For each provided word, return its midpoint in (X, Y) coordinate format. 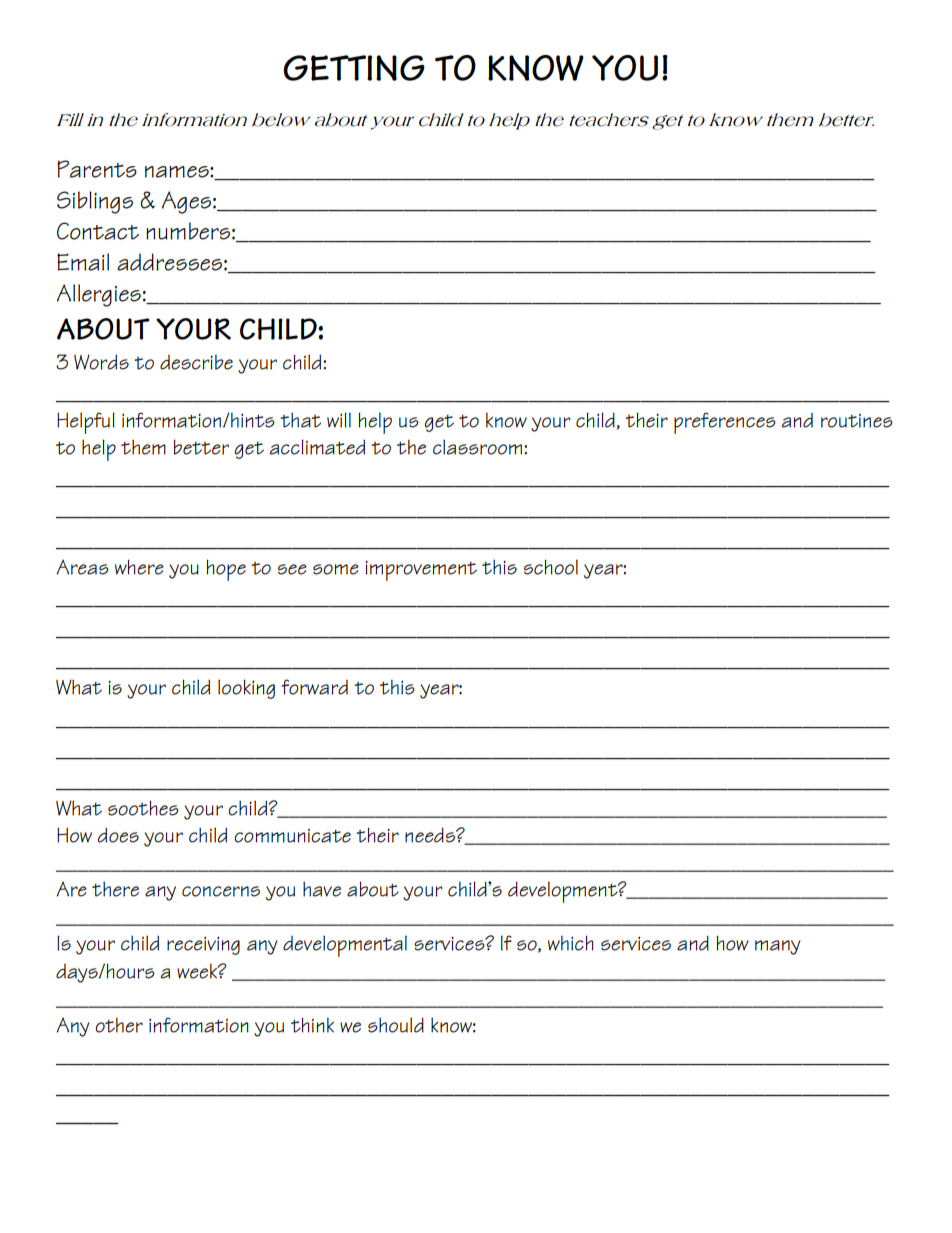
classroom (479, 447)
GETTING (354, 68)
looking (246, 689)
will (339, 420)
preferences (725, 423)
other (119, 1025)
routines (857, 421)
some (336, 569)
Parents (97, 169)
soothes (143, 808)
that (300, 420)
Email (83, 262)
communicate (292, 836)
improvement (421, 571)
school (551, 567)
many (777, 947)
